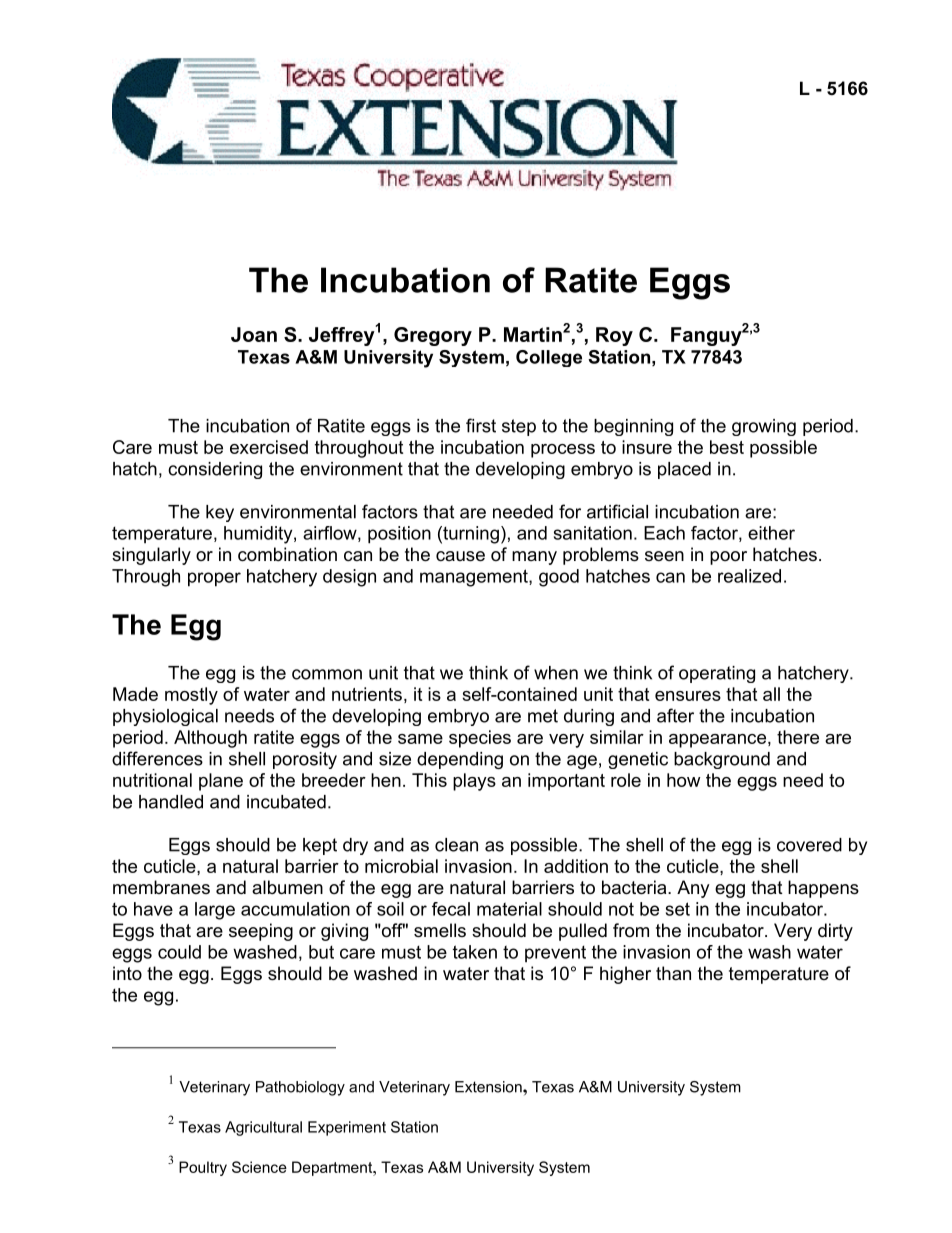 Image resolution: width=952 pixels, height=1233 pixels. I want to click on cause, so click(460, 556).
